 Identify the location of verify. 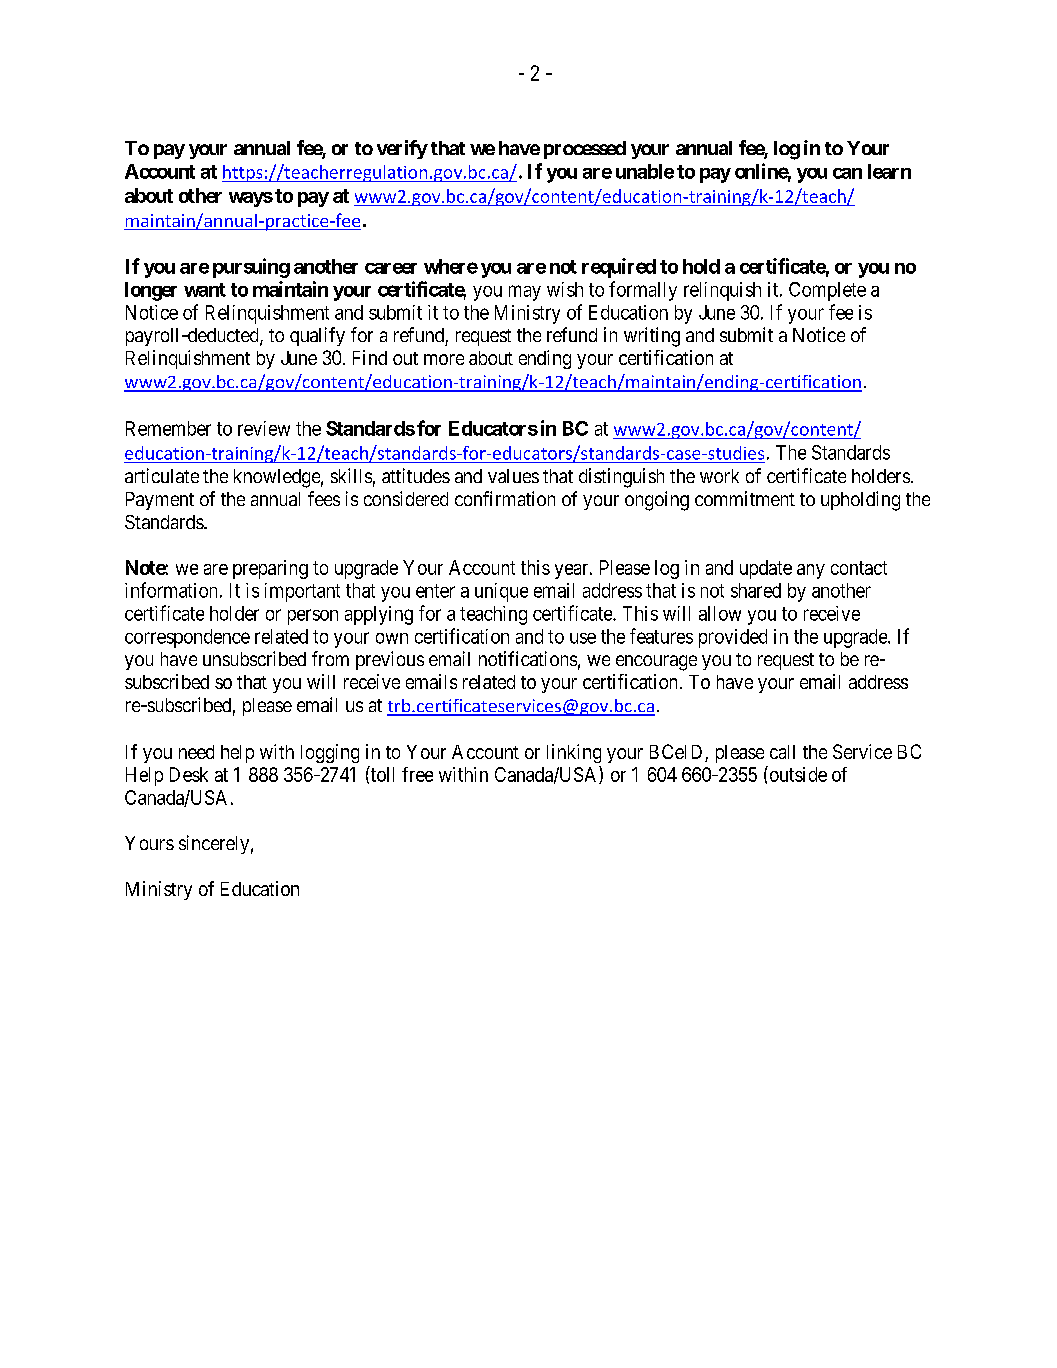
(402, 149).
